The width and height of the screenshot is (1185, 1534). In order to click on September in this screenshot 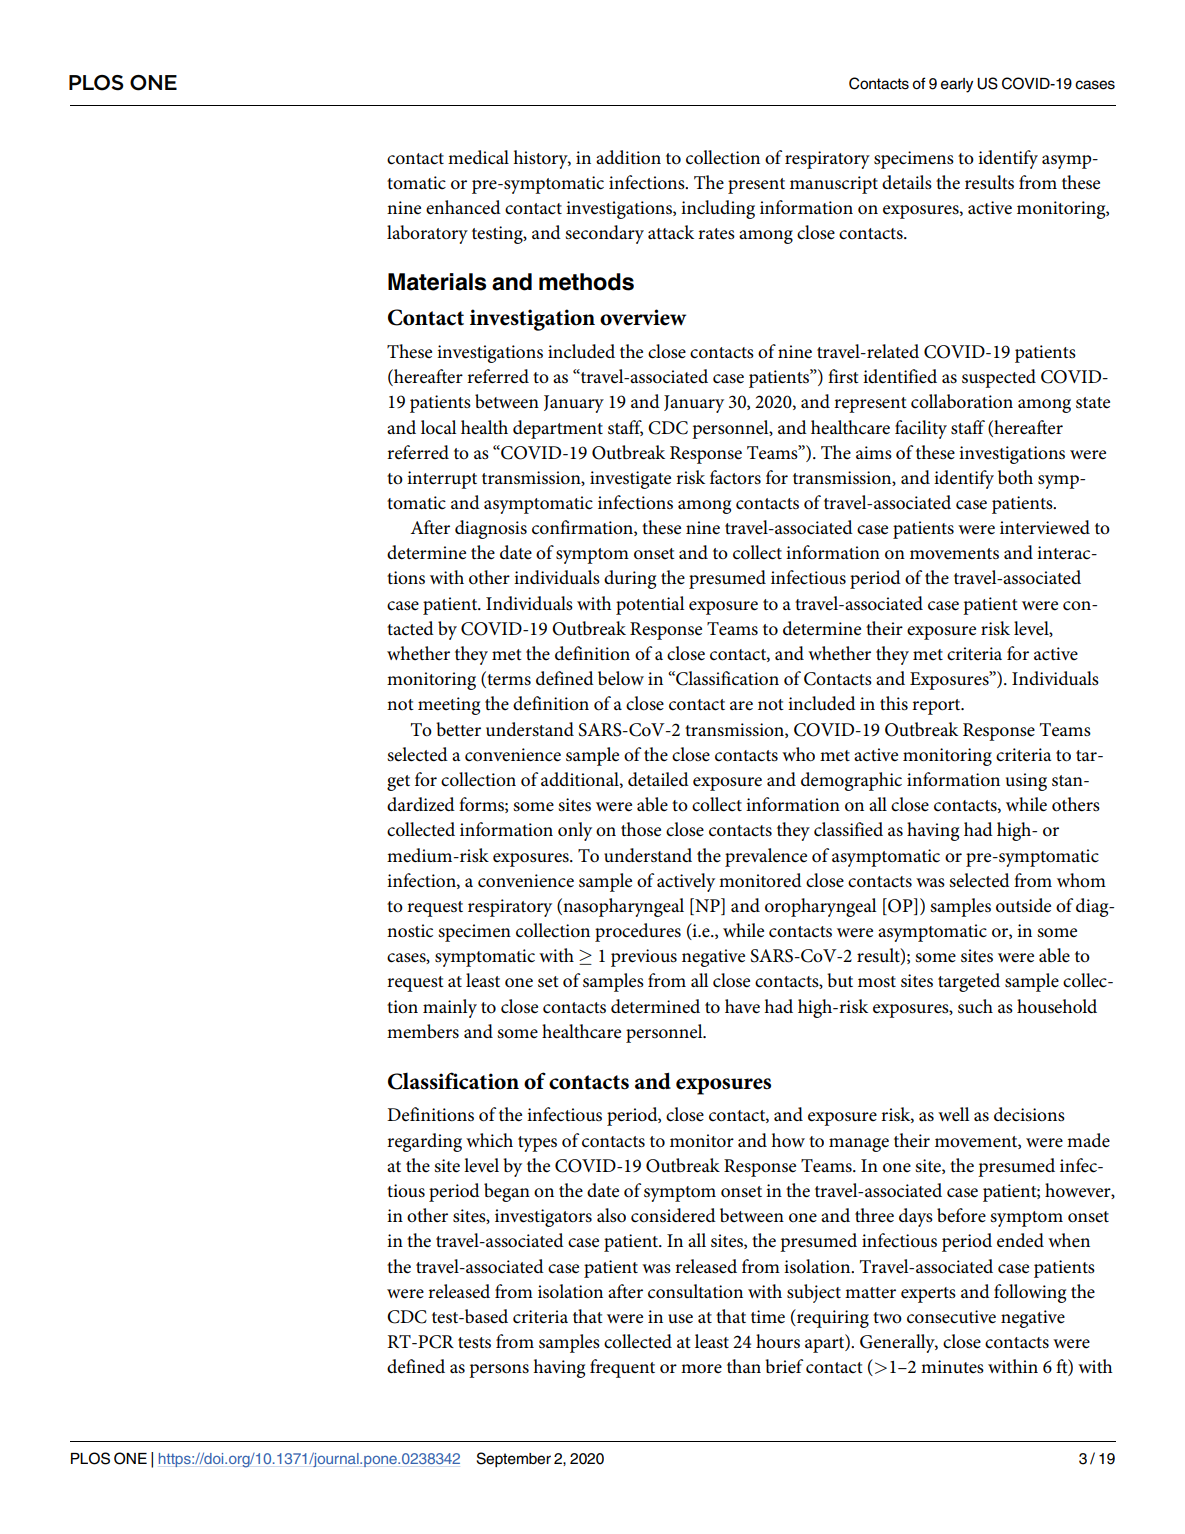, I will do `click(513, 1459)`.
